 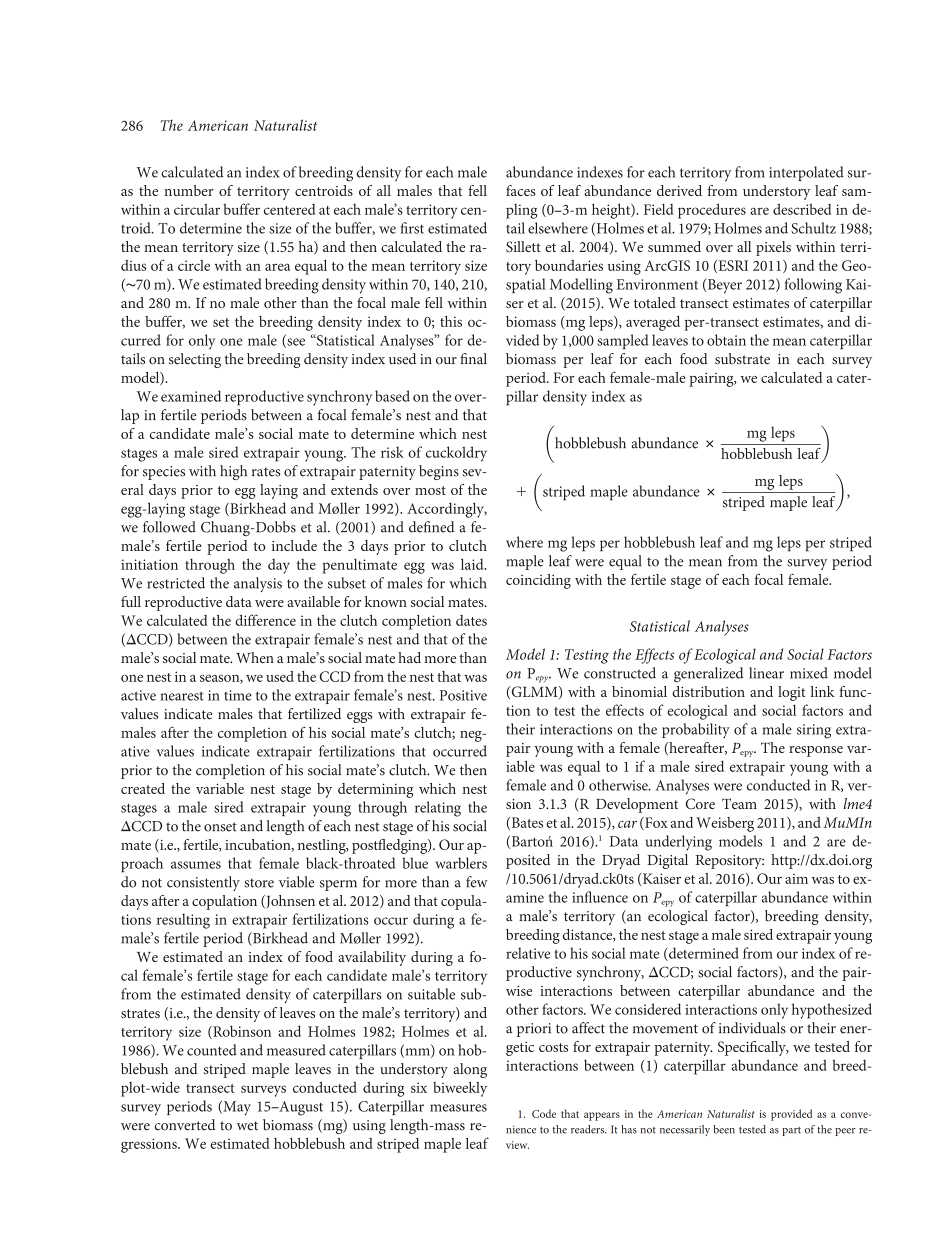 What do you see at coordinates (766, 673) in the document?
I see `linear` at bounding box center [766, 673].
